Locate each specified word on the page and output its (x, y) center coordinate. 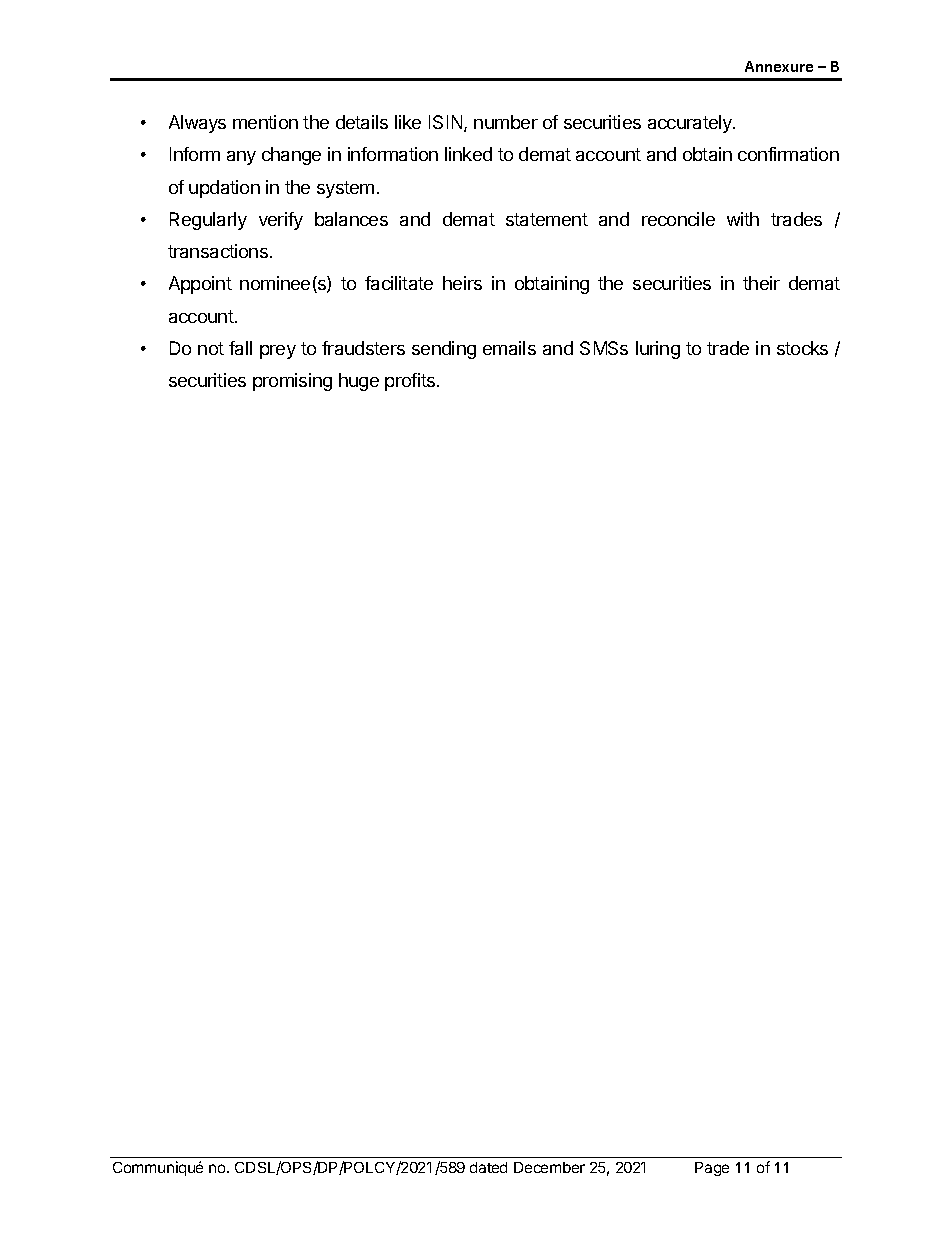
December (549, 1167)
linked (468, 154)
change (291, 156)
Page (712, 1169)
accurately (691, 124)
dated (488, 1167)
